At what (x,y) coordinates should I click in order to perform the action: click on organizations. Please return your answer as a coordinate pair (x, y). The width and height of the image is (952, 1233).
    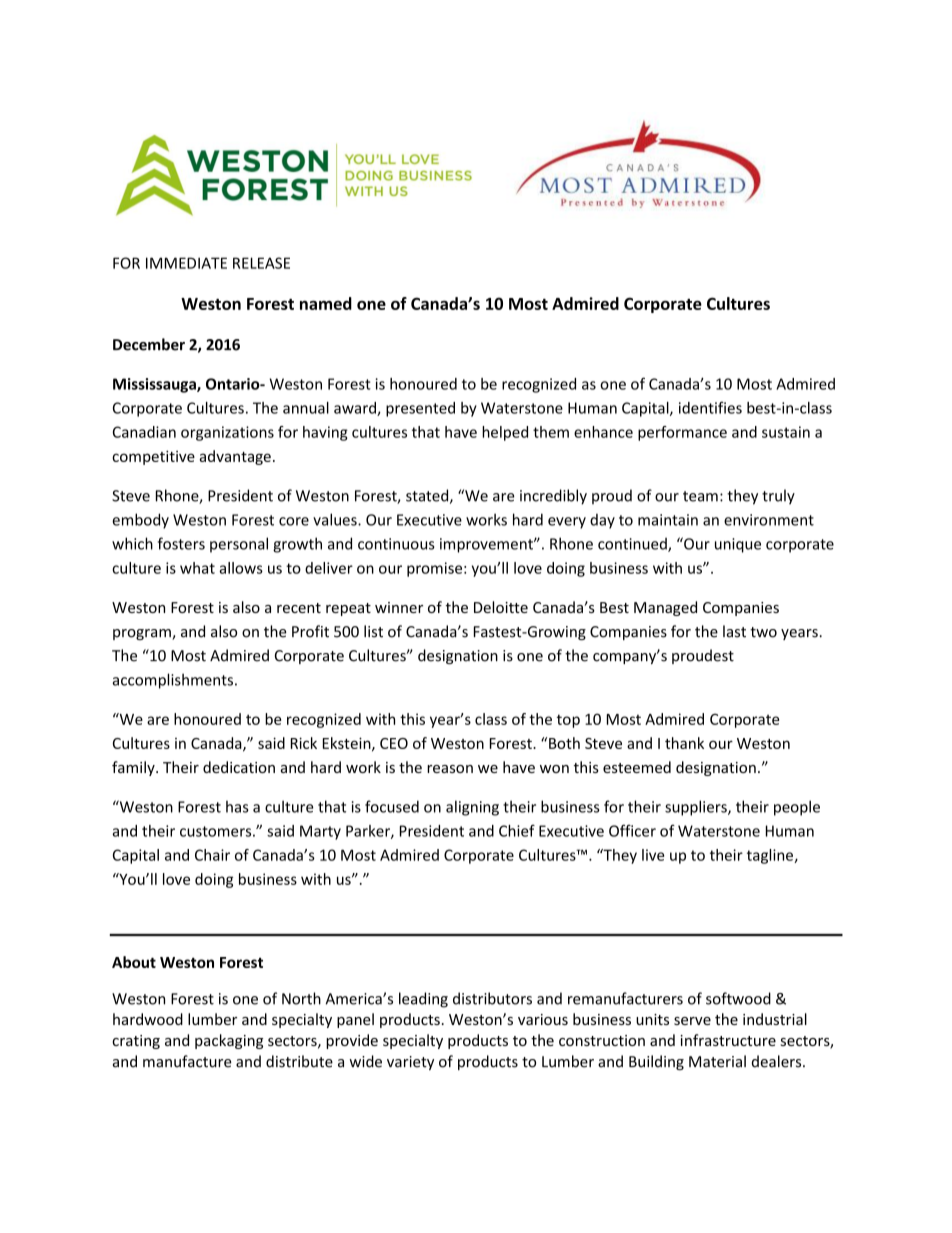
    Looking at the image, I should click on (227, 433).
